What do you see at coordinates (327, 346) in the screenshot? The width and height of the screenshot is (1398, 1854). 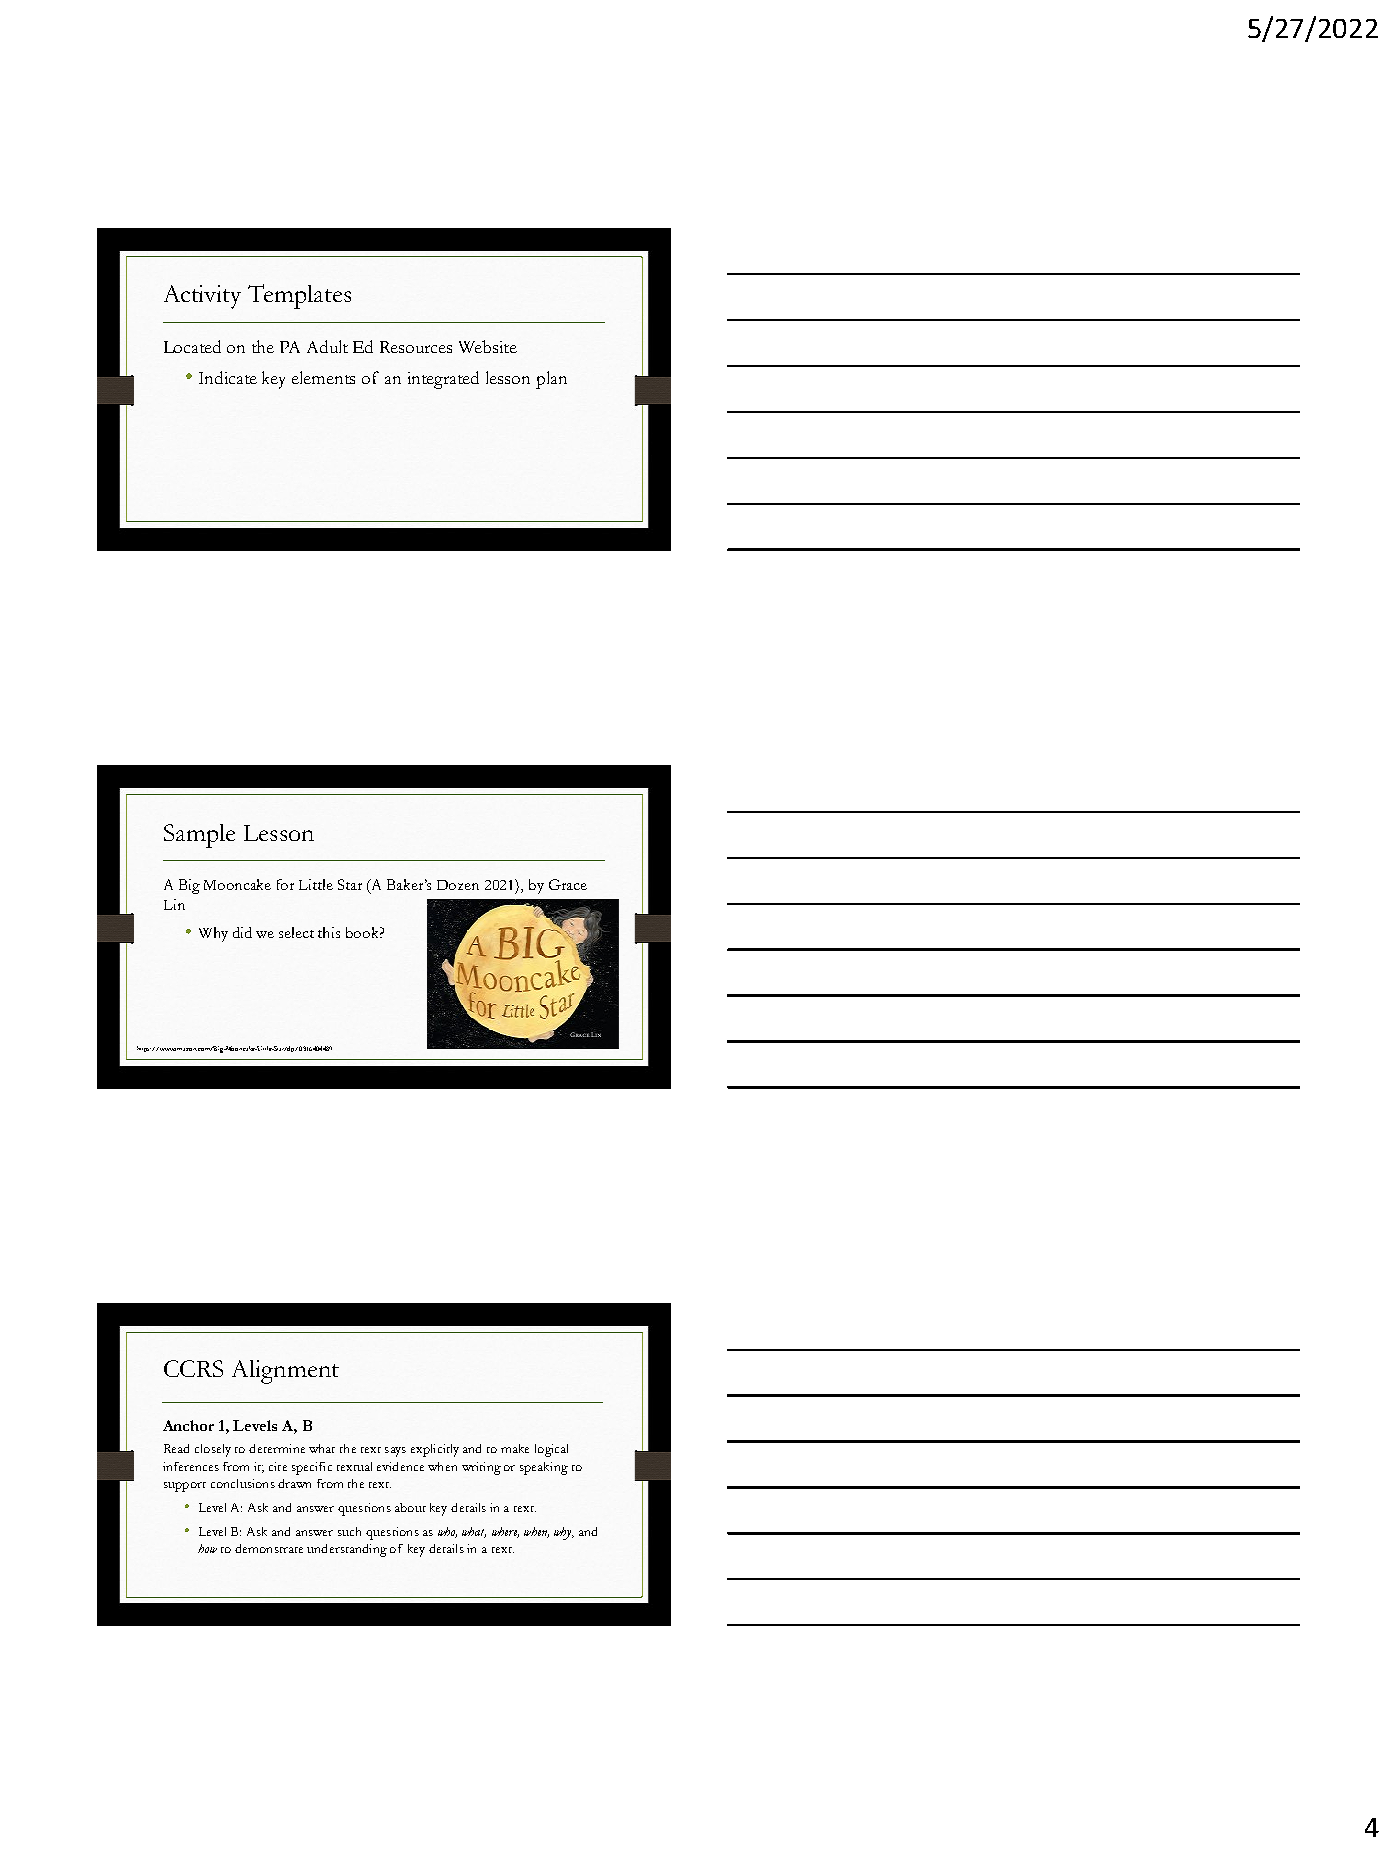 I see `Adult` at bounding box center [327, 346].
